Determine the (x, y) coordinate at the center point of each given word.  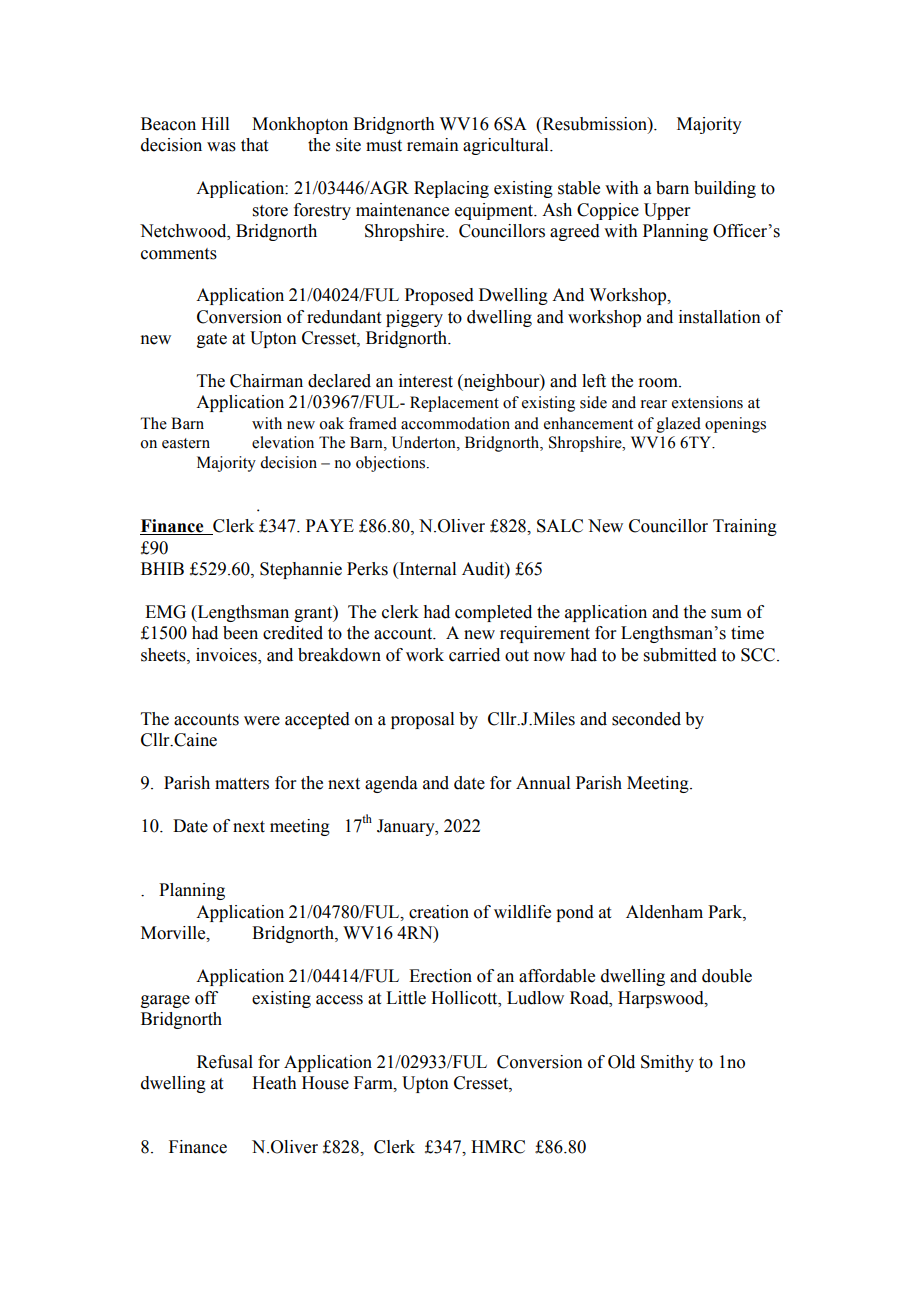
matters (242, 784)
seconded (646, 719)
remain (433, 145)
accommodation (455, 423)
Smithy (667, 1063)
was (221, 147)
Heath (274, 1083)
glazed (679, 425)
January (407, 827)
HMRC (498, 1147)
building (725, 189)
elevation (283, 442)
